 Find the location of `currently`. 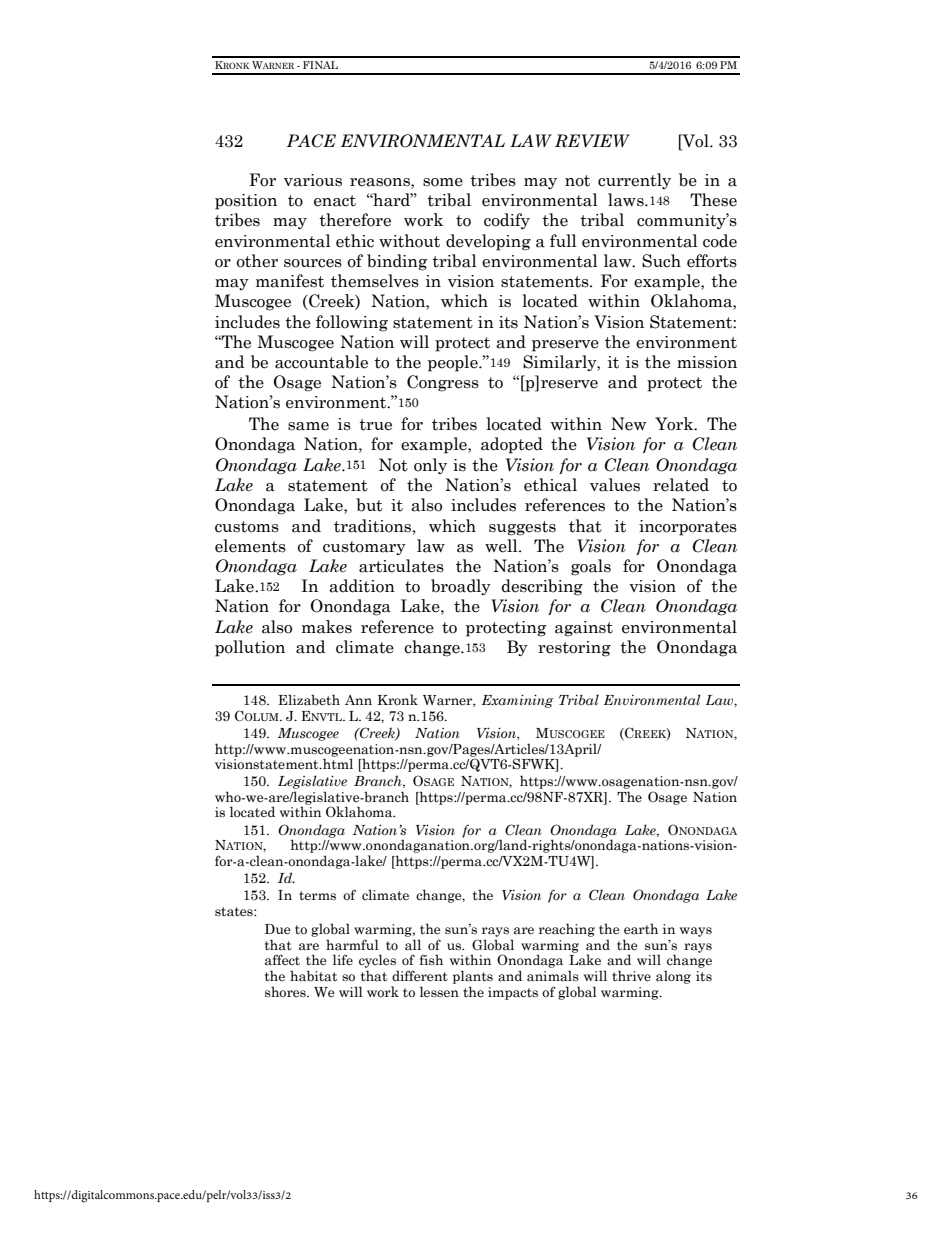

currently is located at coordinates (634, 181).
